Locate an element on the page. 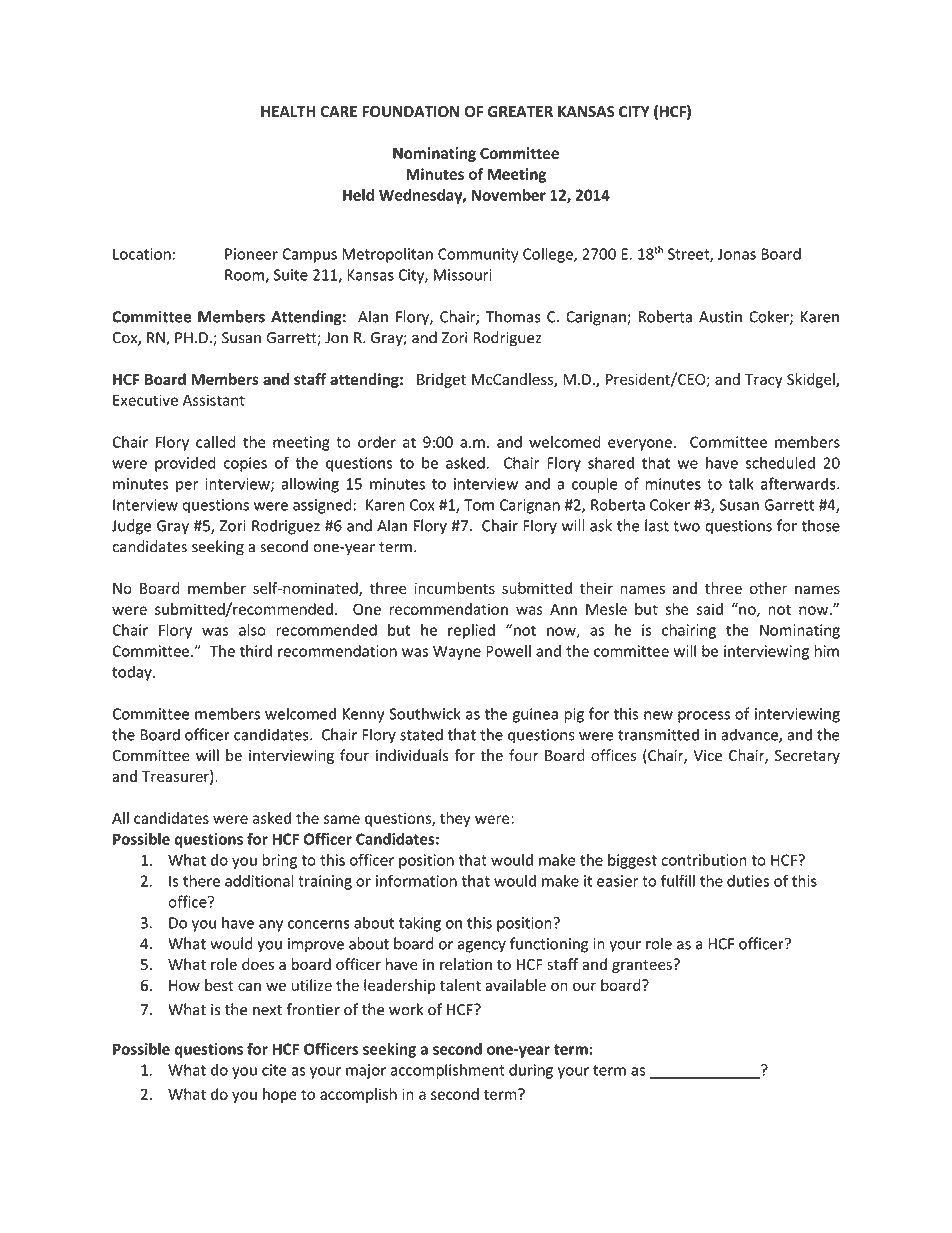 The height and width of the document is (1233, 952). scheduled is located at coordinates (780, 462).
